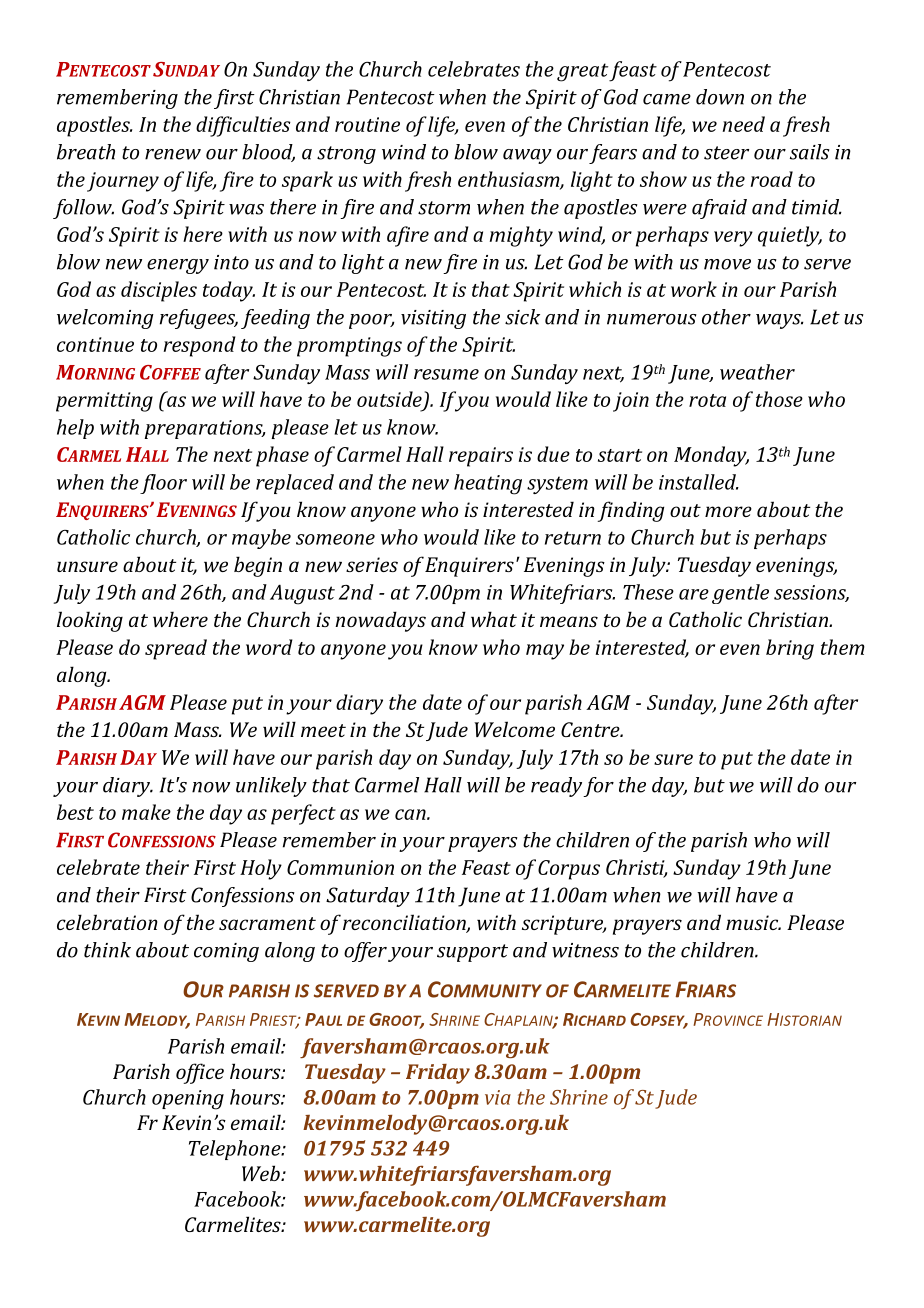 This page has width=924, height=1308. What do you see at coordinates (188, 1100) in the page?
I see `opening` at bounding box center [188, 1100].
